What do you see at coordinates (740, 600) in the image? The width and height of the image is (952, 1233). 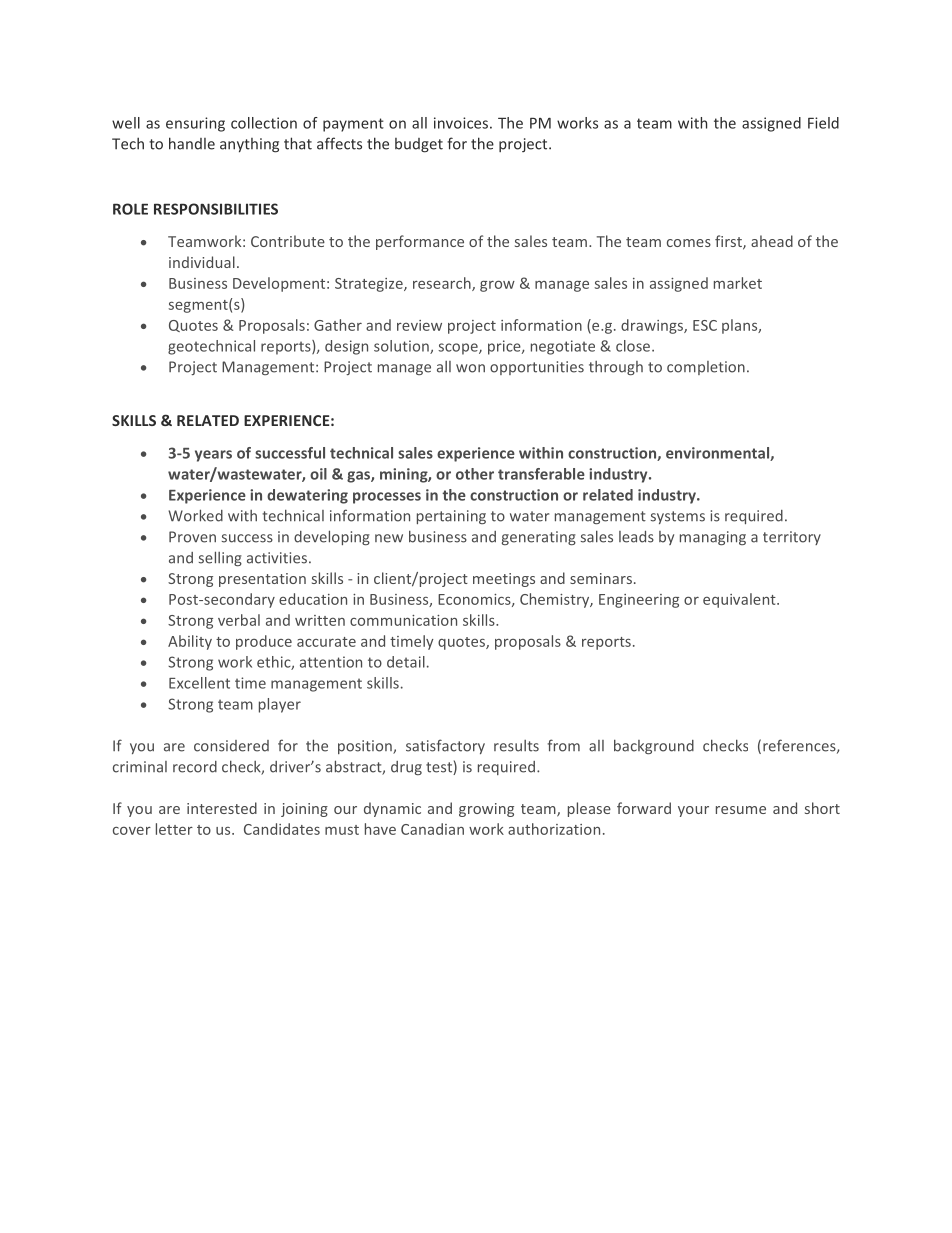 I see `equivalent` at bounding box center [740, 600].
